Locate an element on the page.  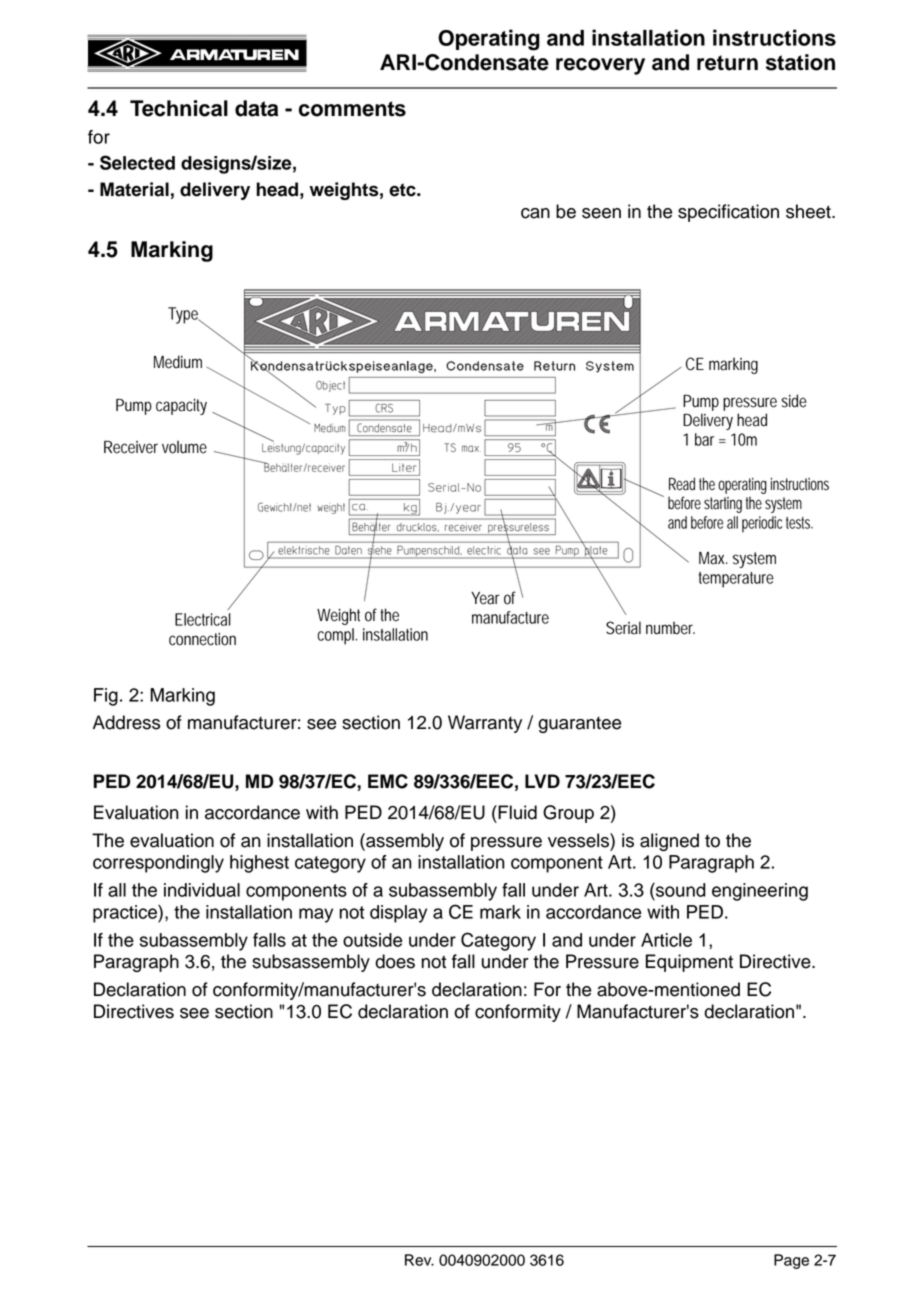
return is located at coordinates (727, 63).
